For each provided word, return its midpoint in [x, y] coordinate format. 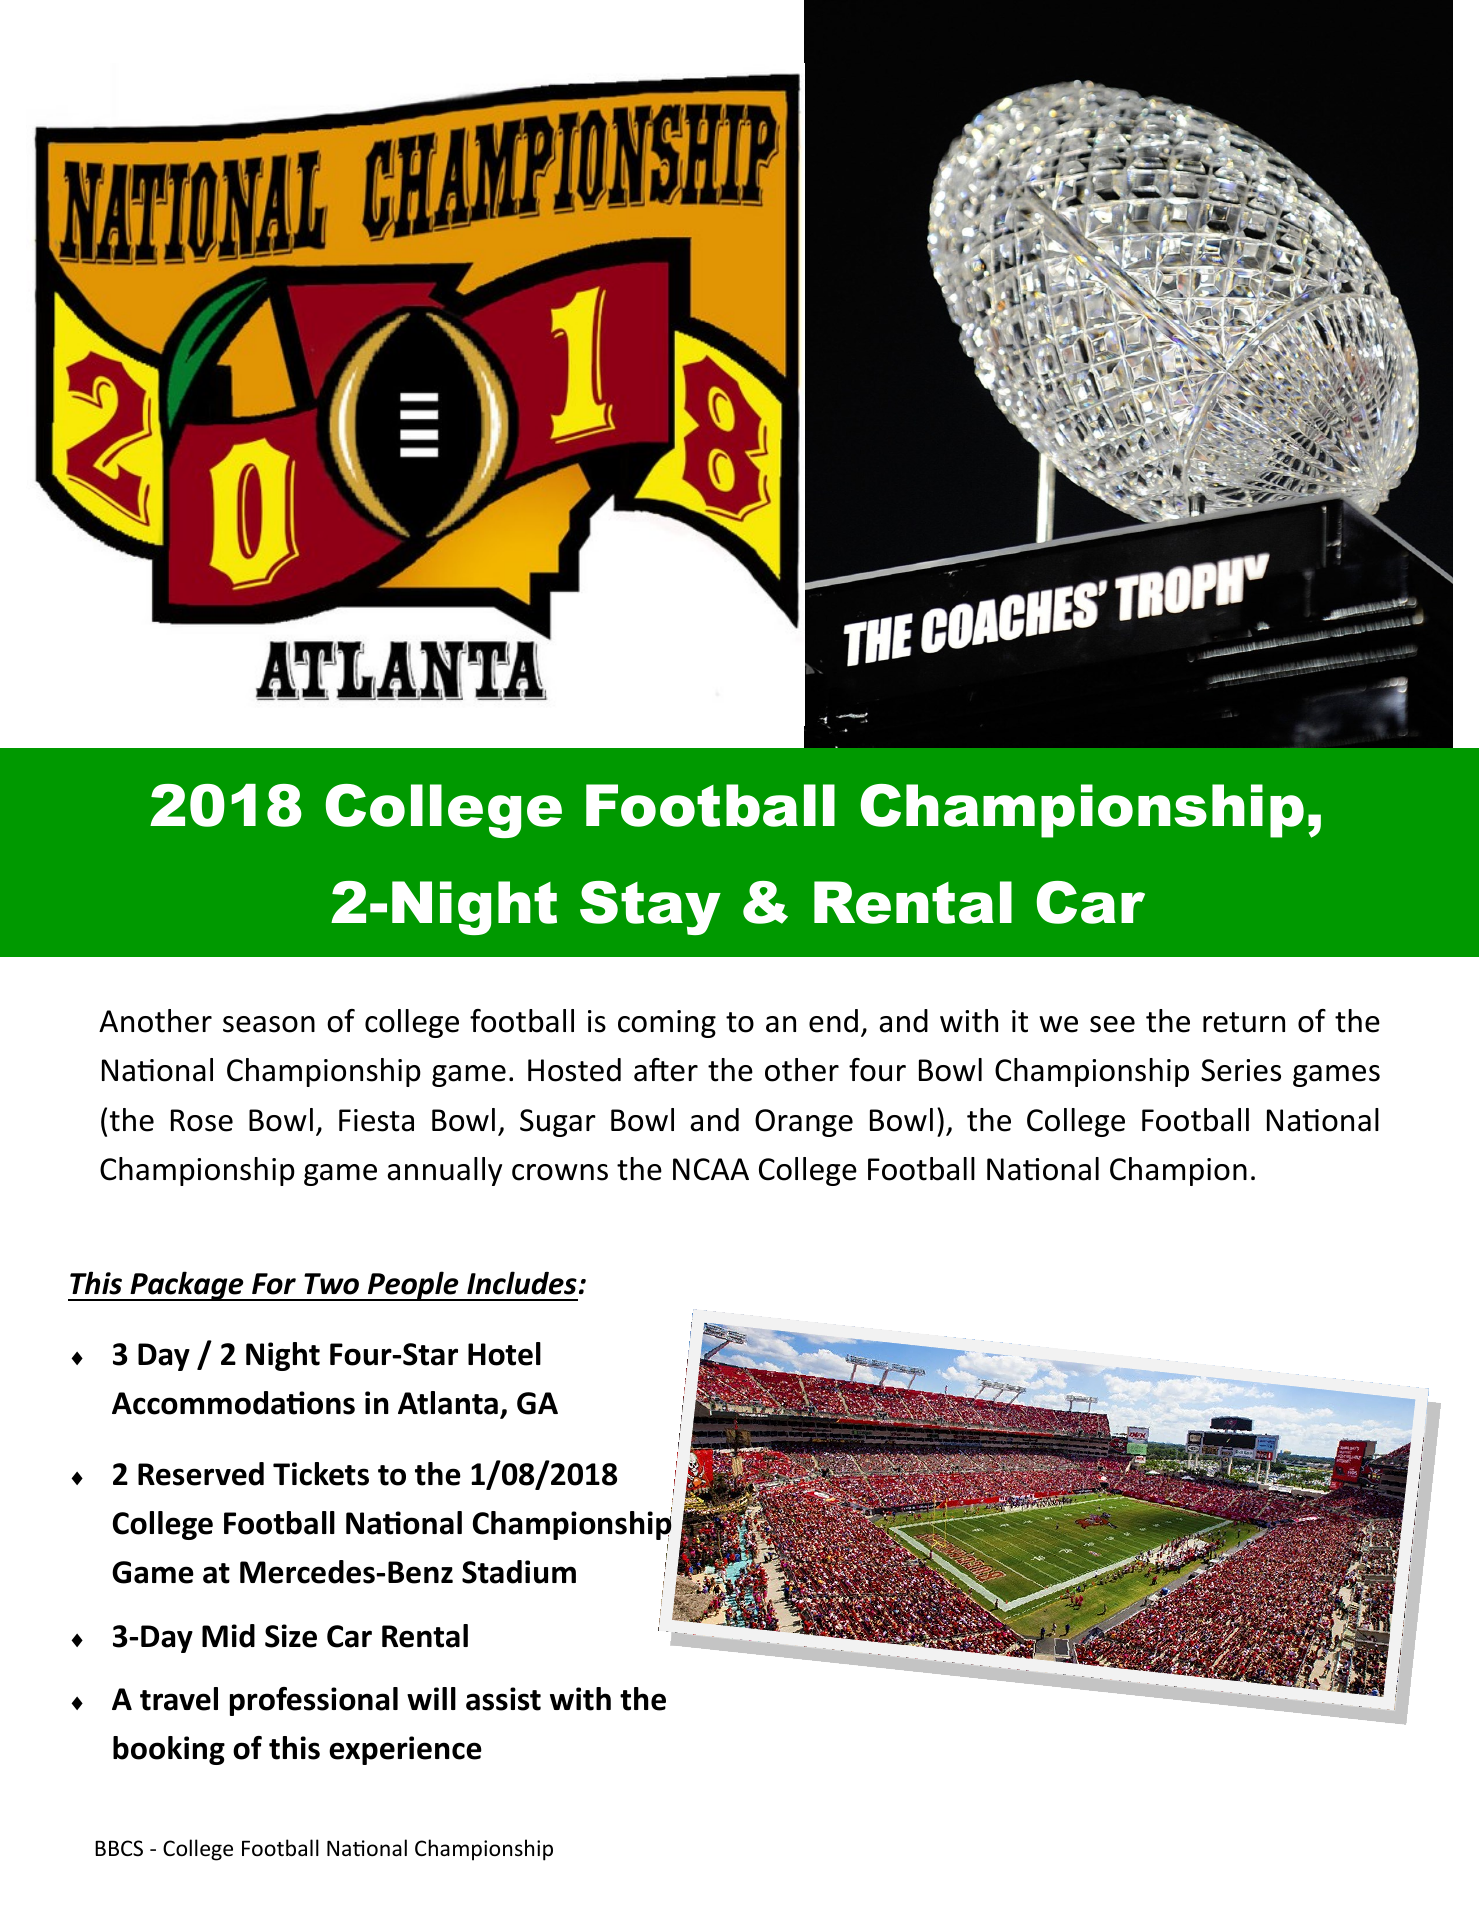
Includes [522, 1283]
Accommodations [233, 1403]
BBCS [119, 1848]
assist [503, 1699]
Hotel [504, 1354]
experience [405, 1750]
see [1112, 1024]
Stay [650, 908]
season [269, 1024]
